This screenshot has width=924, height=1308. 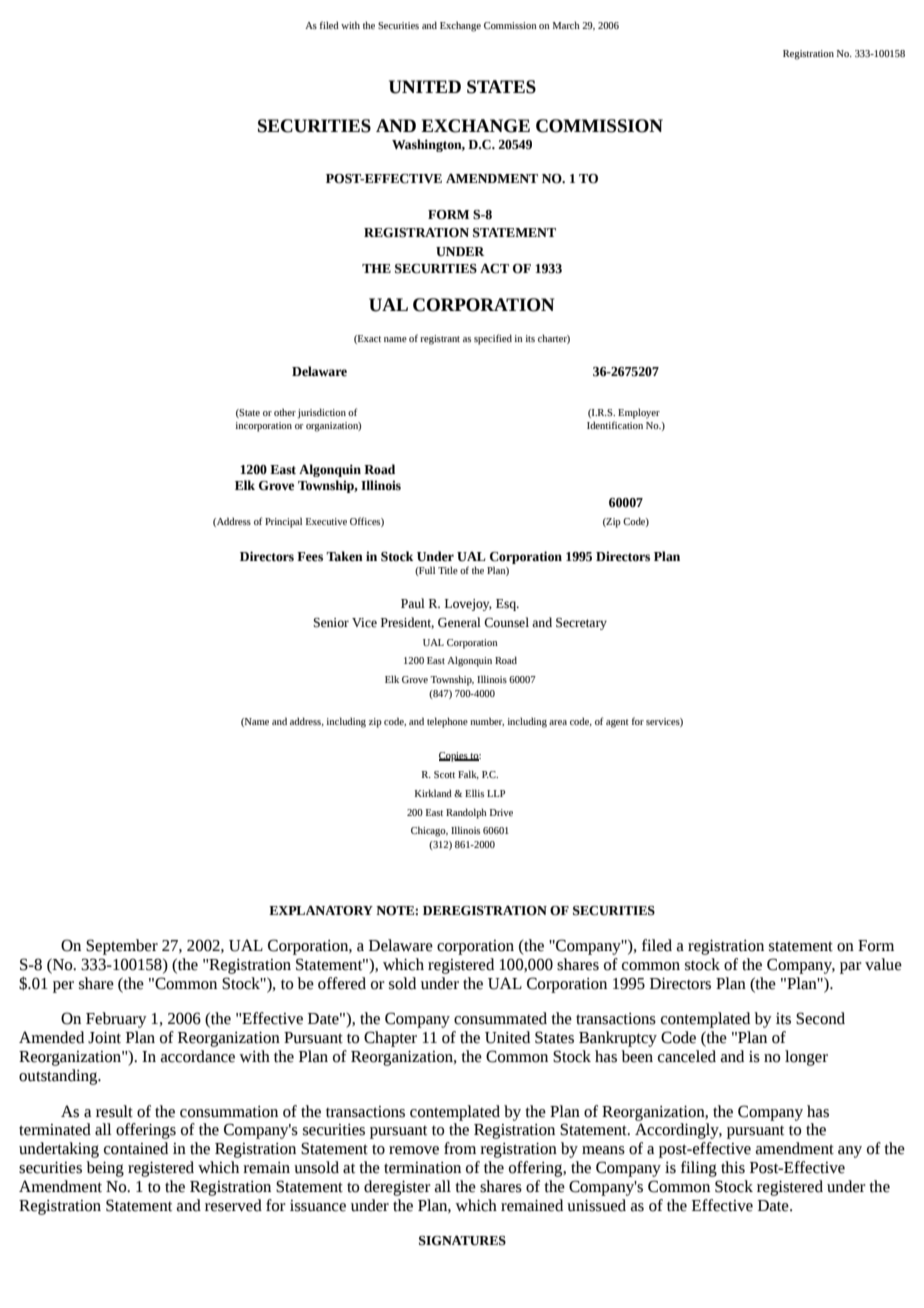 What do you see at coordinates (617, 723) in the screenshot?
I see `agent` at bounding box center [617, 723].
